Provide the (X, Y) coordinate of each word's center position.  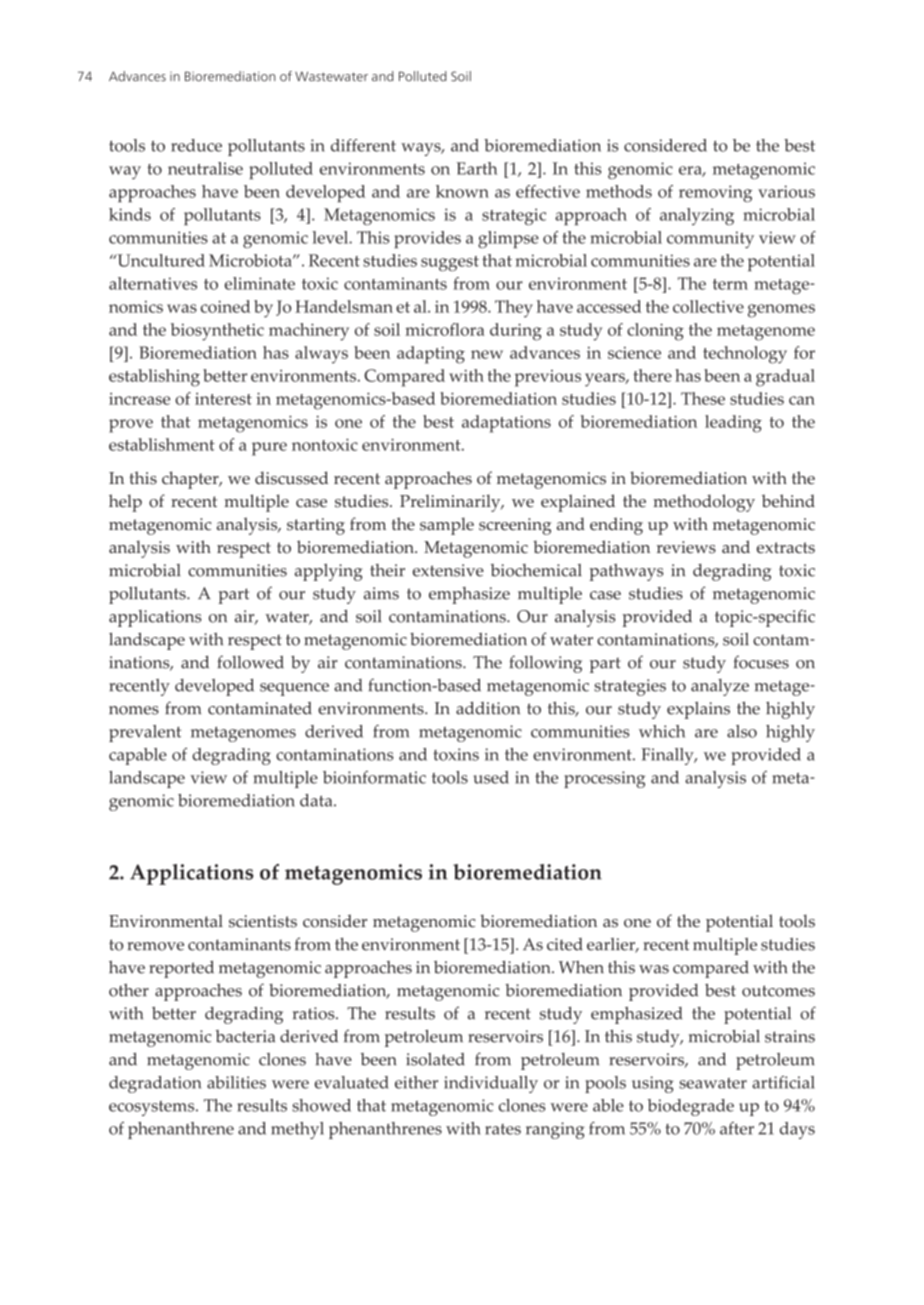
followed (250, 662)
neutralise (205, 168)
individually (491, 1084)
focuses (761, 662)
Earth (477, 168)
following (545, 664)
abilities (236, 1082)
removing (715, 193)
